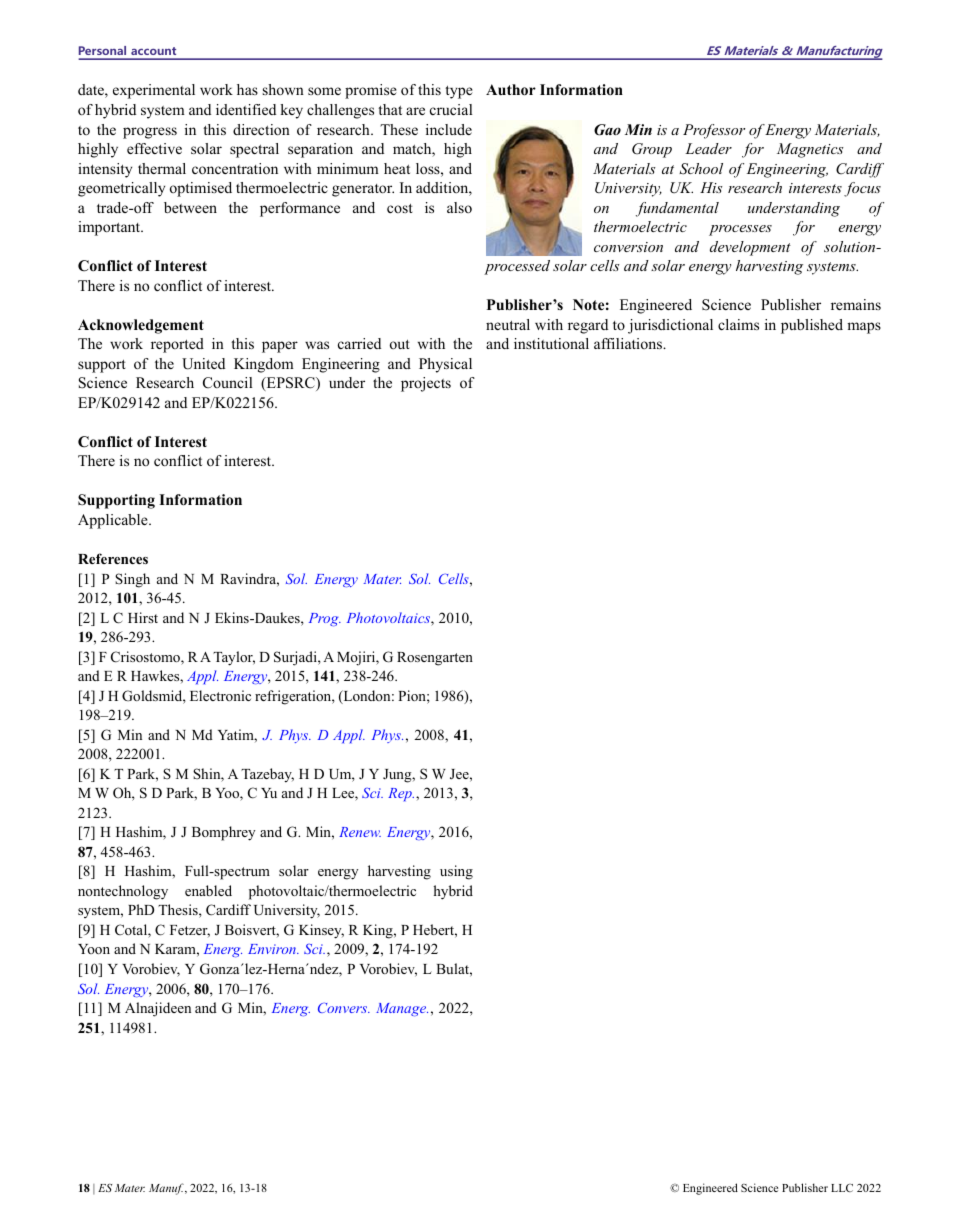 The height and width of the image is (1232, 959). Describe the element at coordinates (426, 384) in the image. I see `projects` at that location.
